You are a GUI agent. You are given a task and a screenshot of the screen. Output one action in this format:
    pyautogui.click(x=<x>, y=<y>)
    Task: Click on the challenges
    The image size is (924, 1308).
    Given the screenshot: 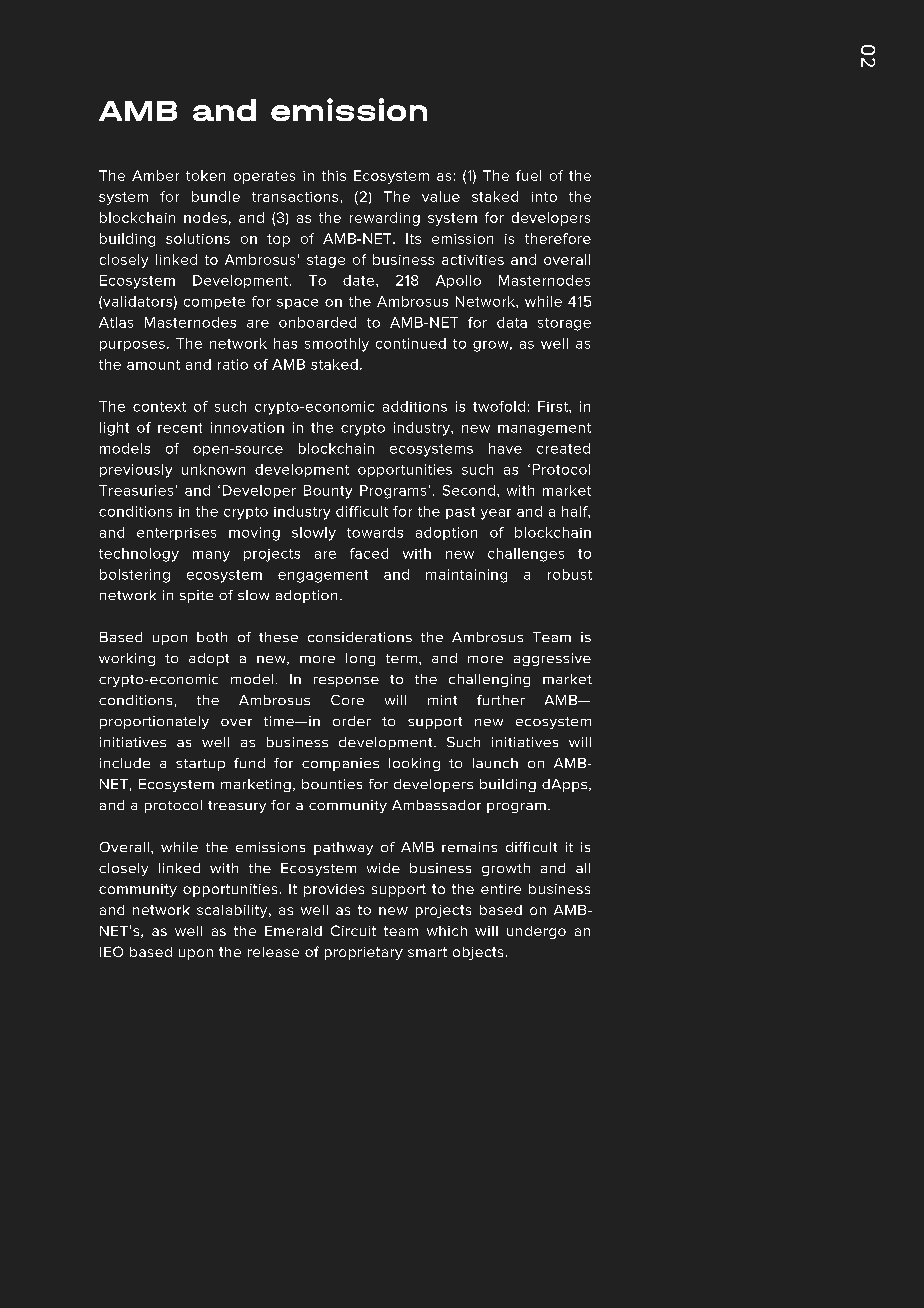 What is the action you would take?
    pyautogui.click(x=526, y=555)
